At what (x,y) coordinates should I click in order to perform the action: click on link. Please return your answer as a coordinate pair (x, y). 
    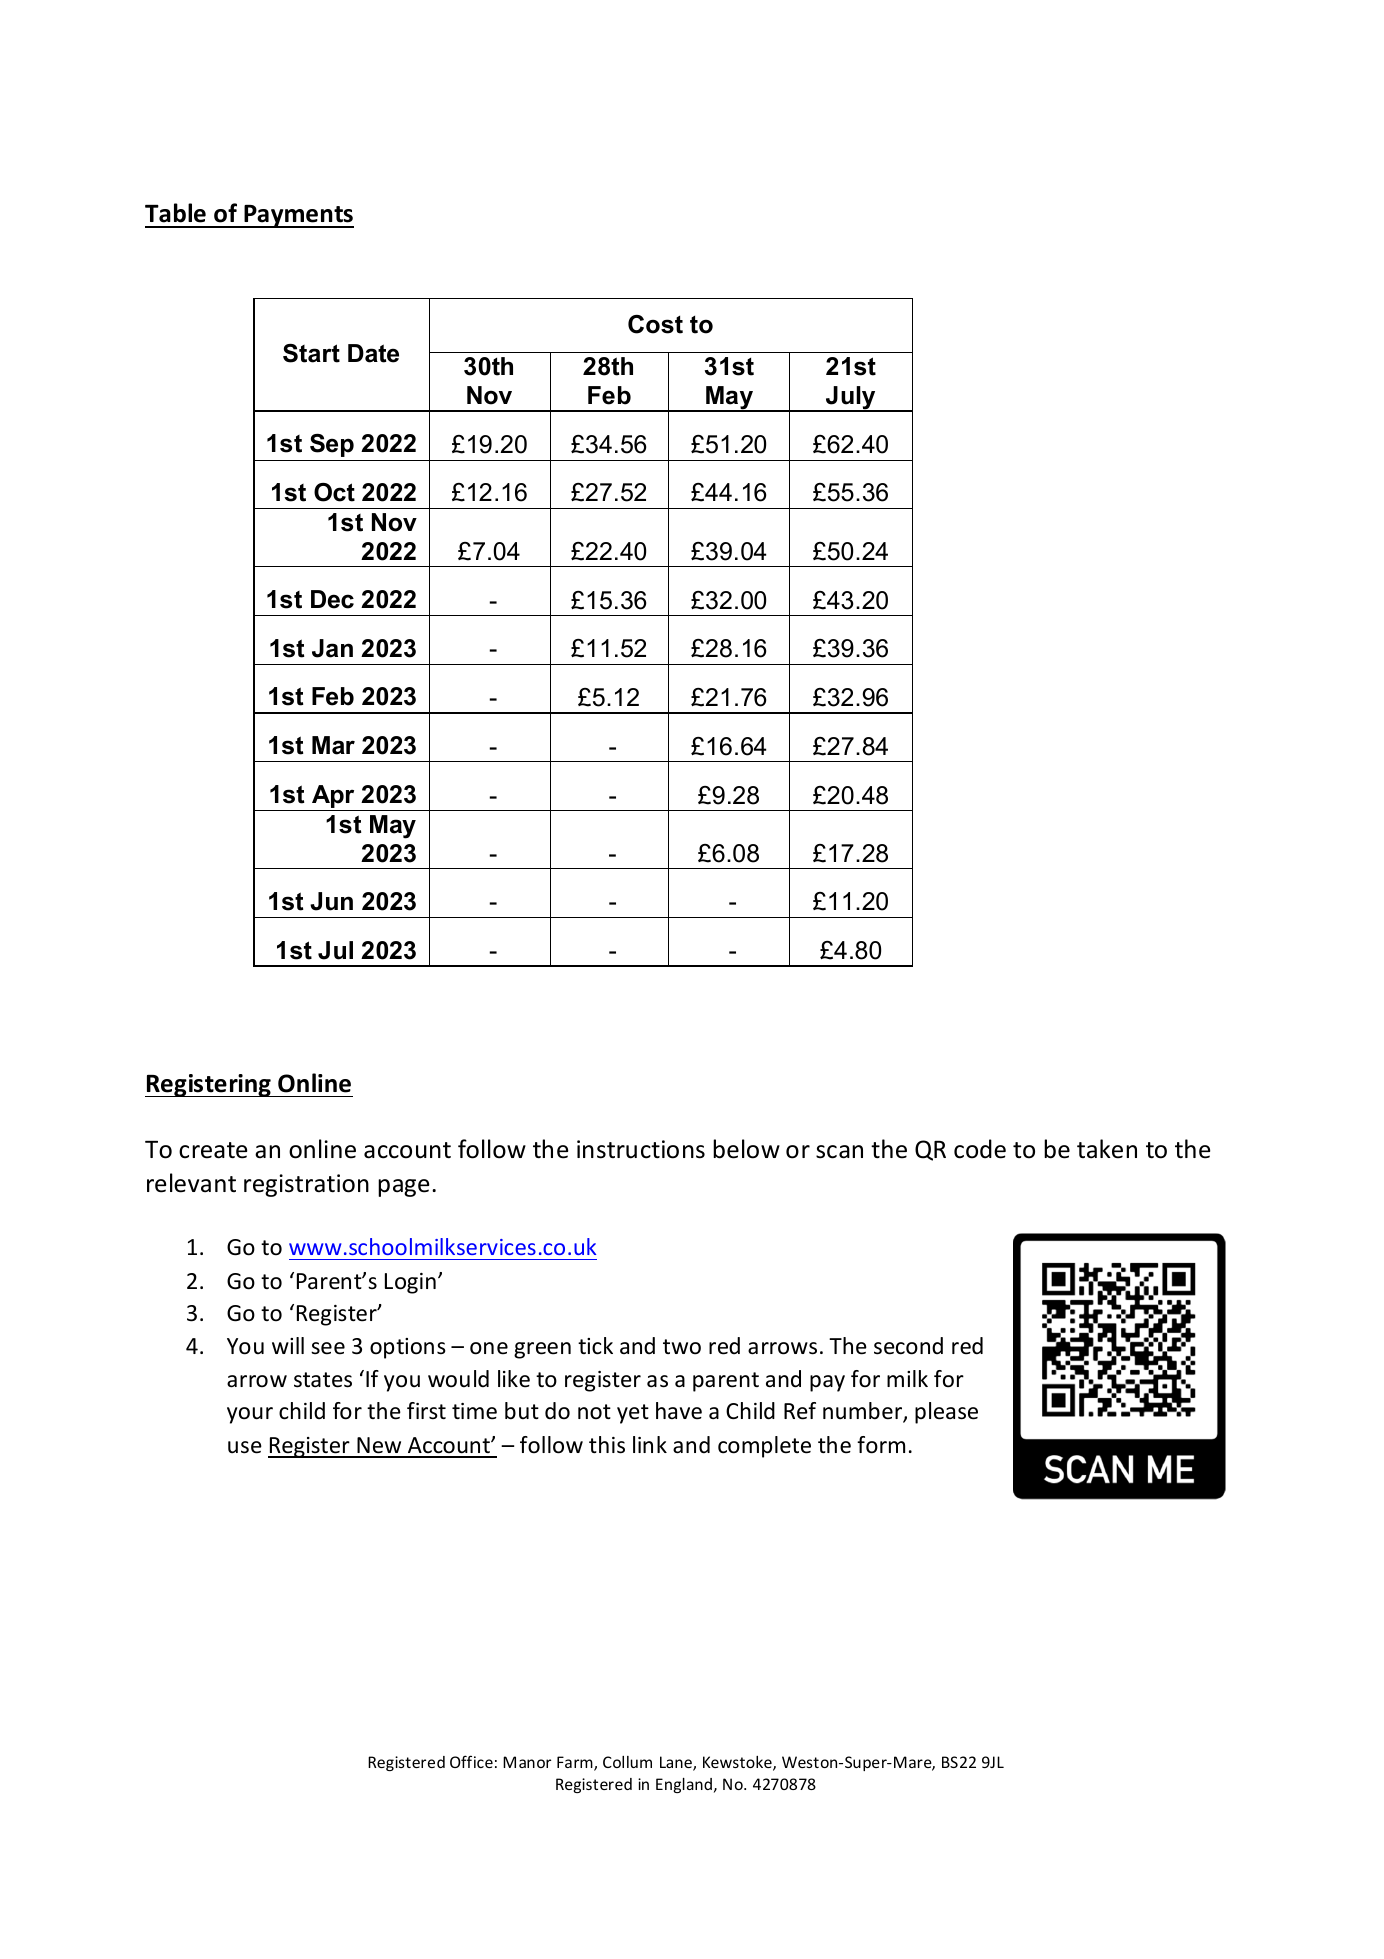
    Looking at the image, I should click on (650, 1444).
